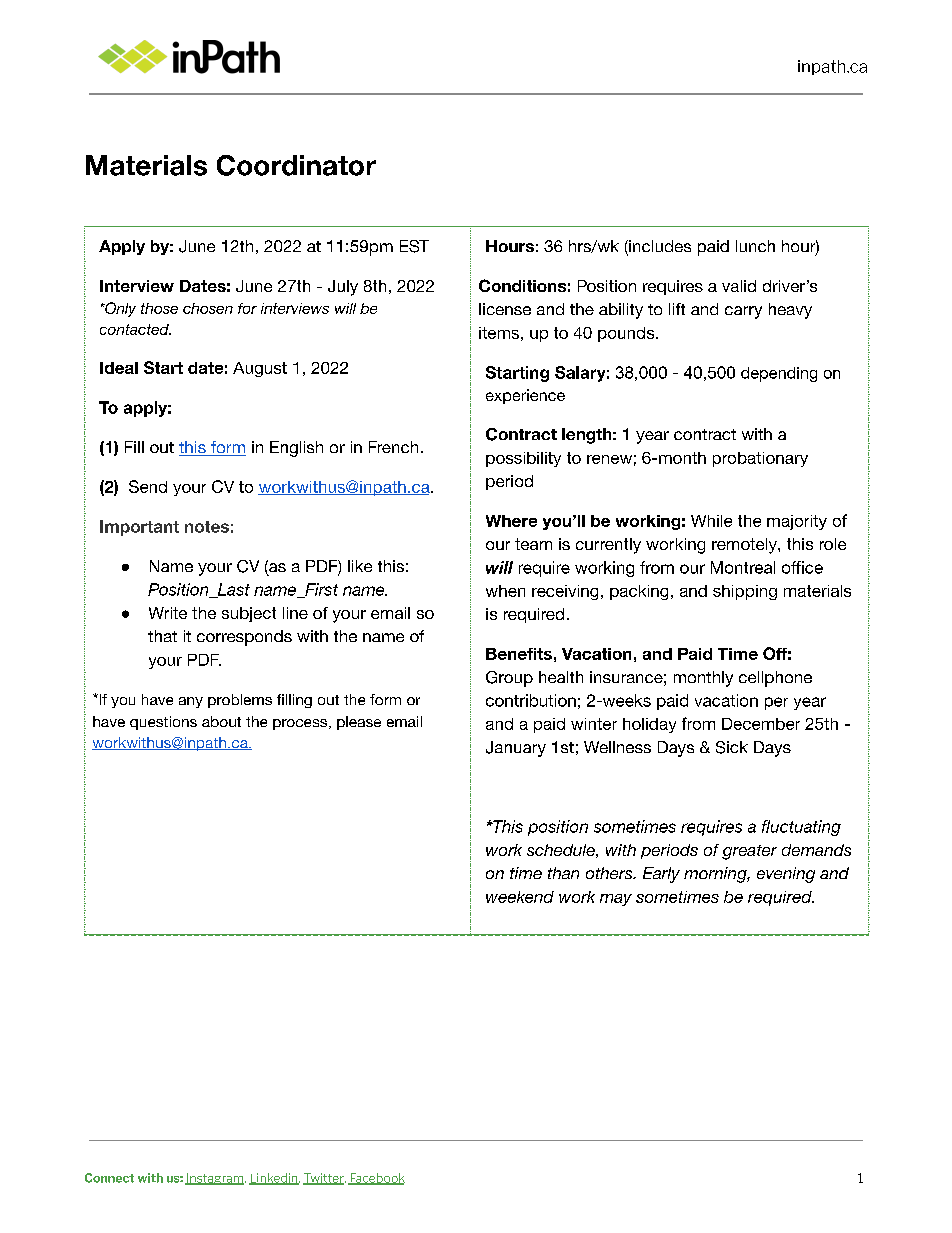 The width and height of the image is (952, 1233). Describe the element at coordinates (163, 723) in the image. I see `questions` at that location.
